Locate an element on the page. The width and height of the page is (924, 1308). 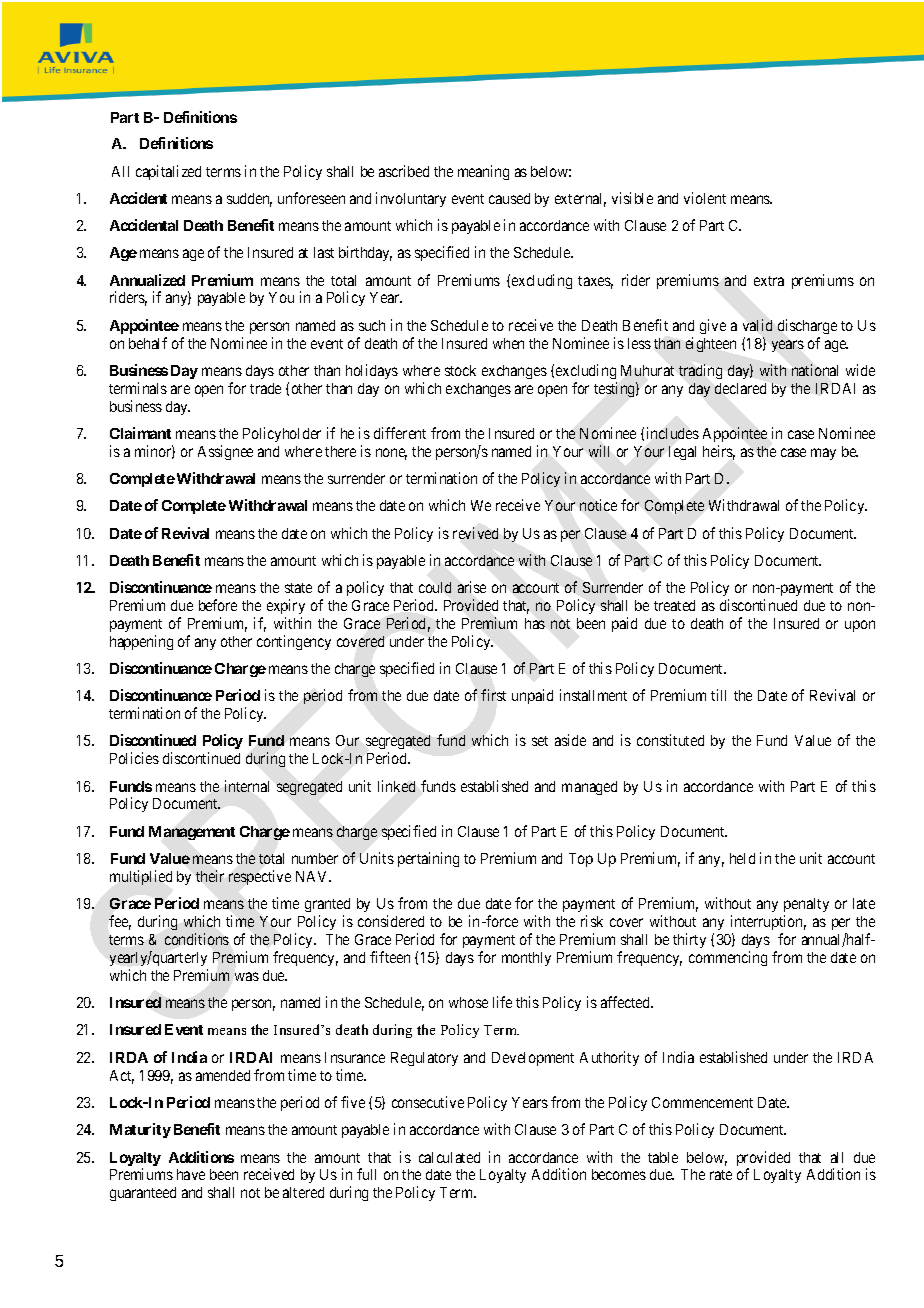
internal is located at coordinates (247, 786).
